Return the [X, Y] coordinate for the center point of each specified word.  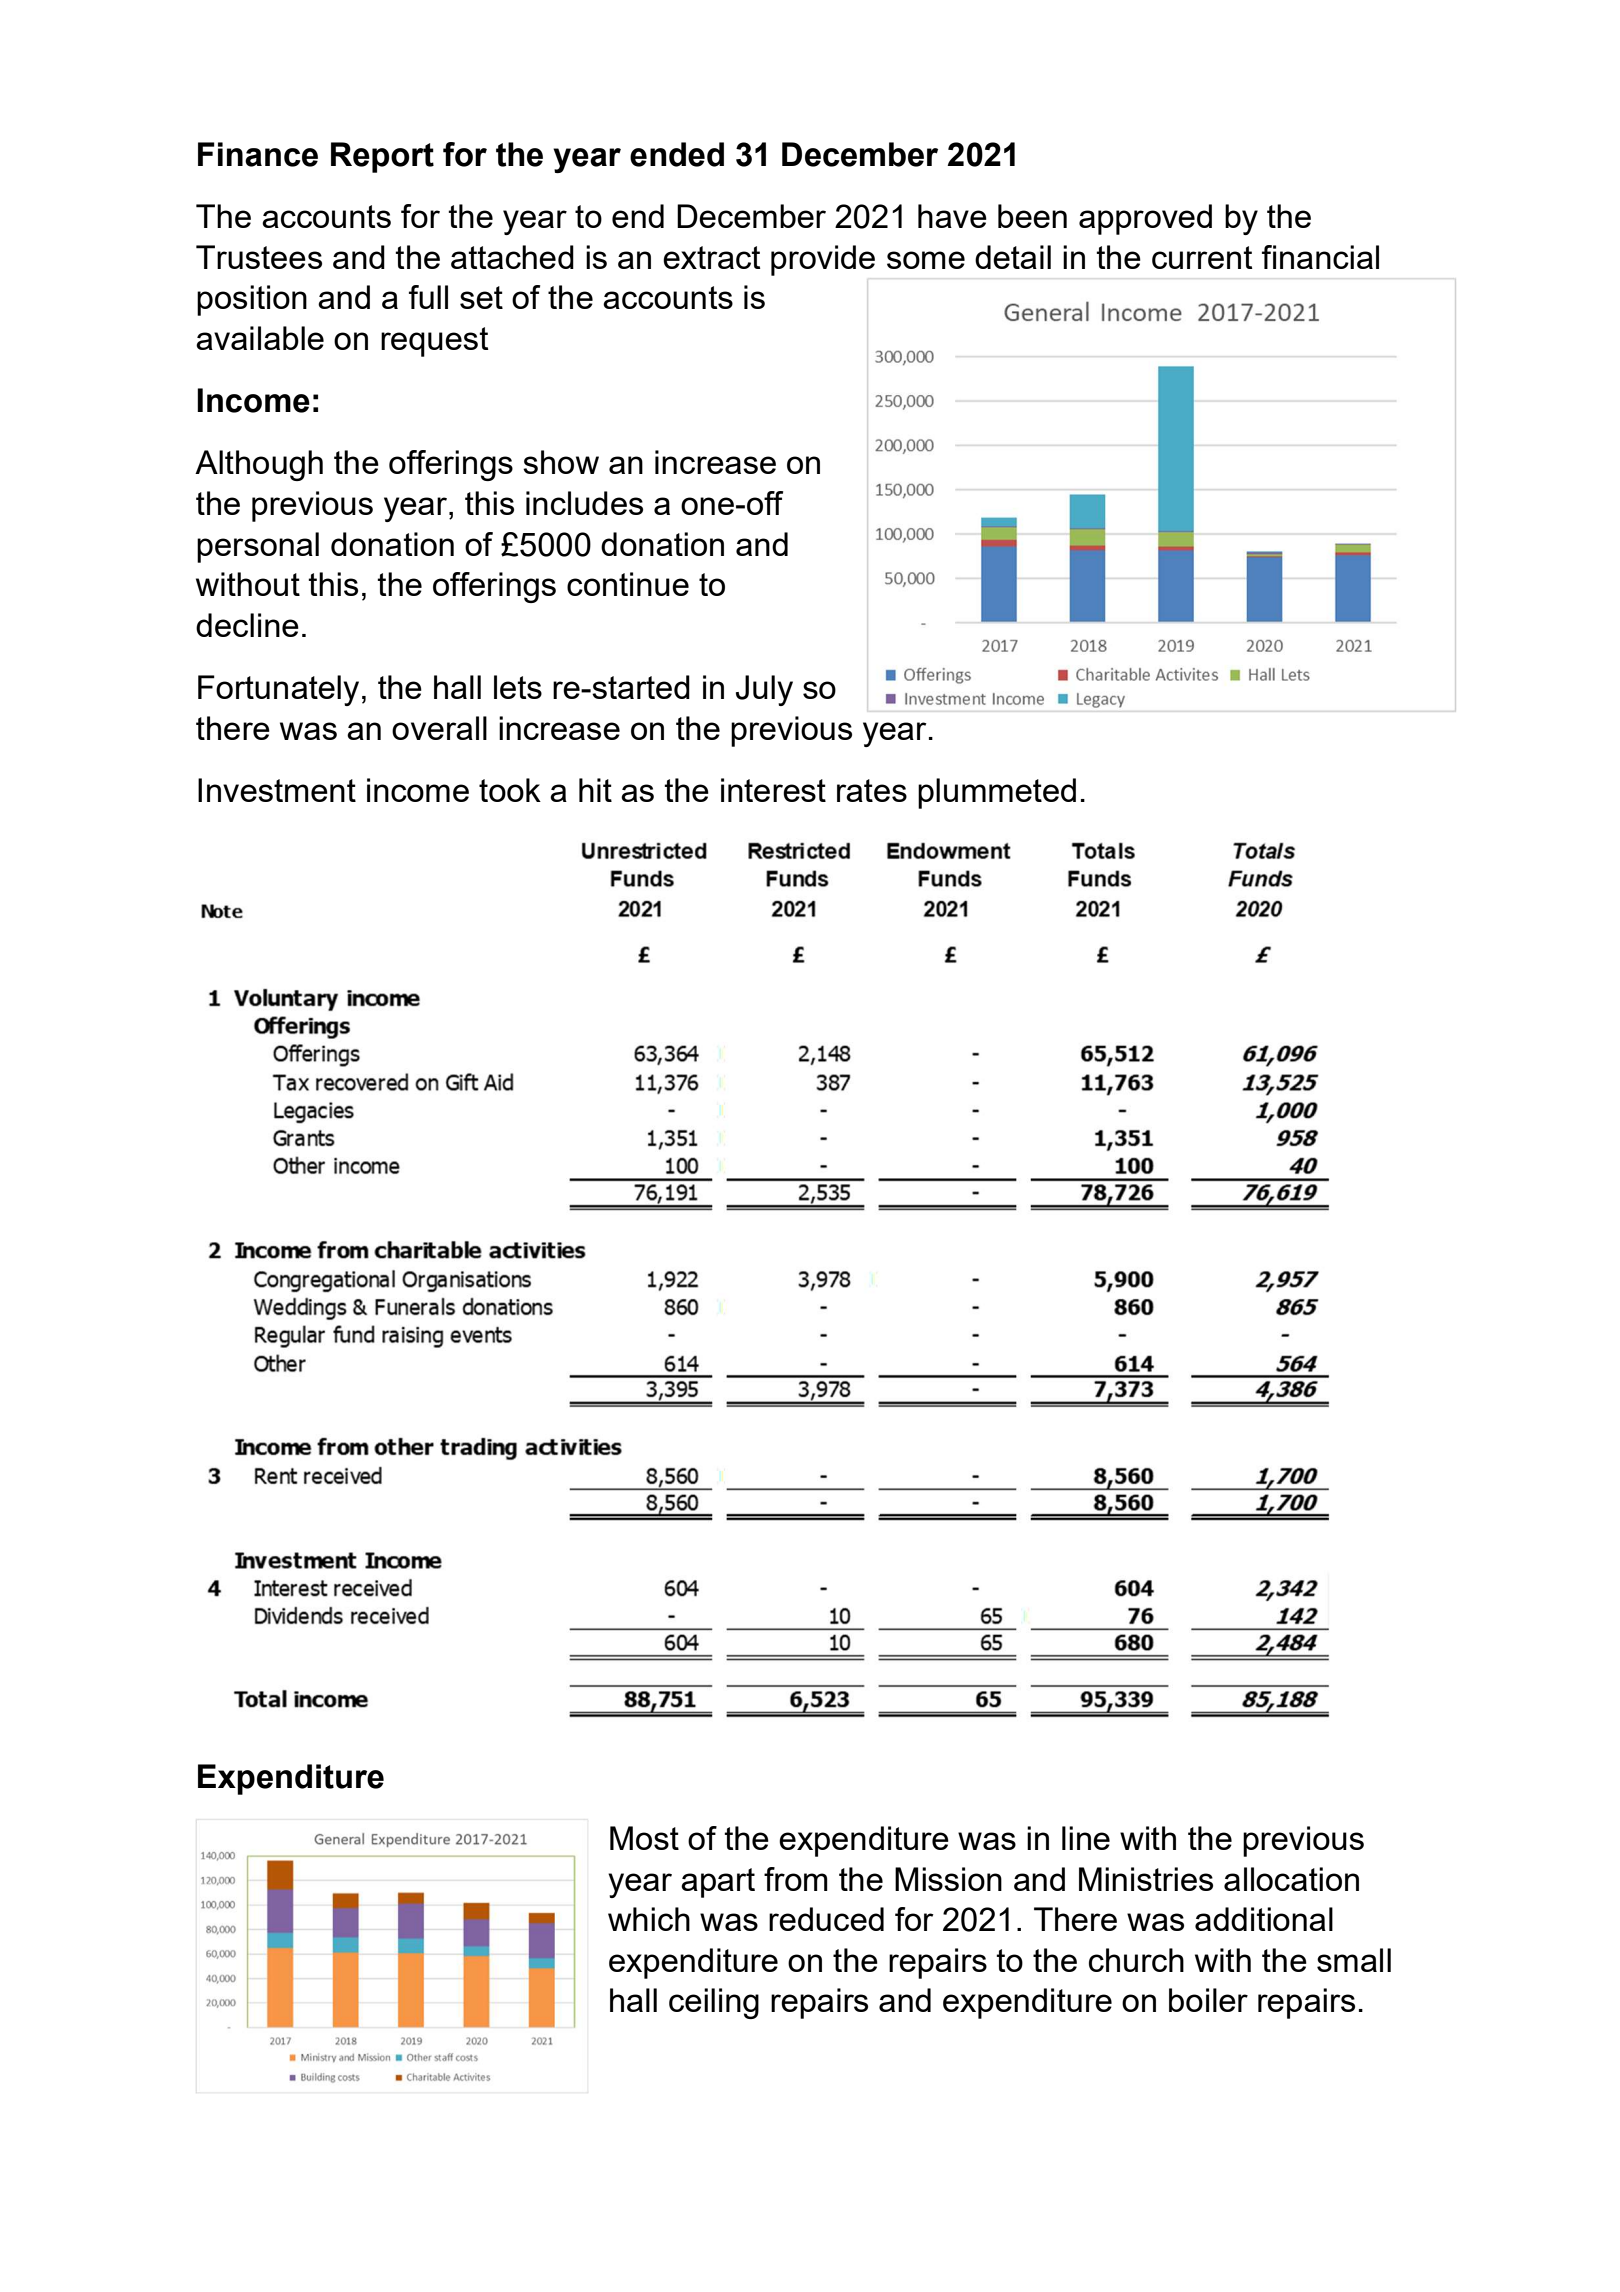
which [649, 1919]
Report [382, 157]
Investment [277, 790]
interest [773, 790]
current [1202, 257]
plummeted [997, 793]
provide [823, 260]
